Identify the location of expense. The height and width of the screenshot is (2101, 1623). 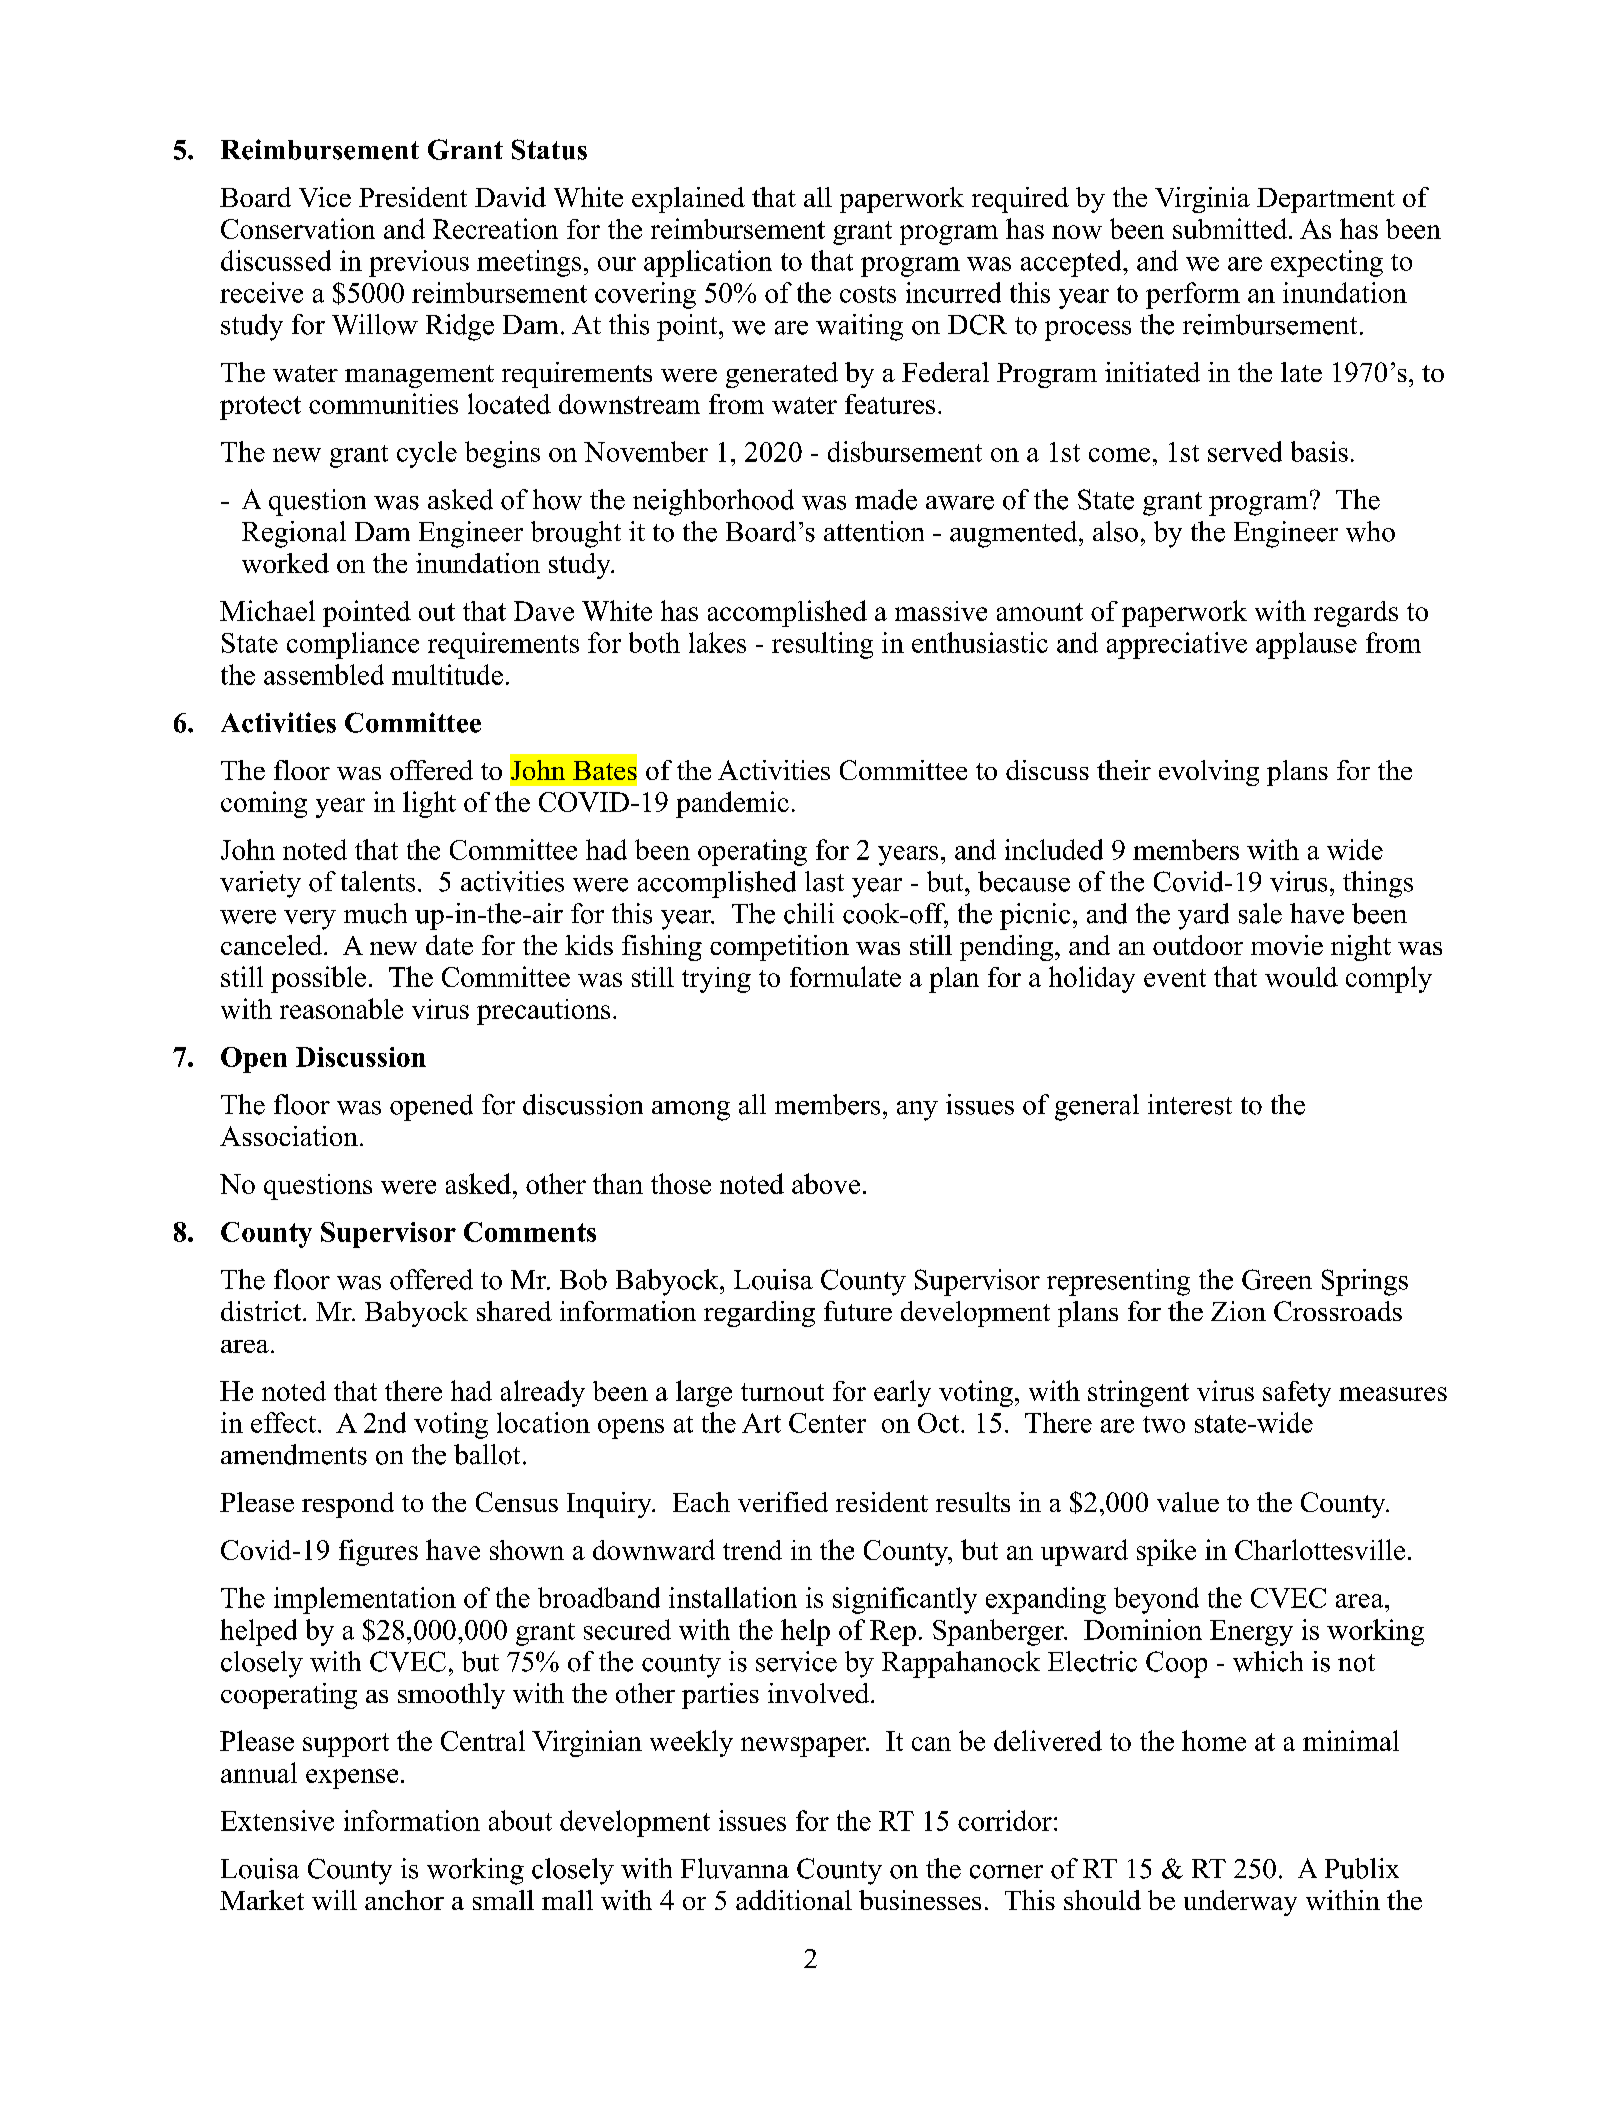
(352, 1779).
